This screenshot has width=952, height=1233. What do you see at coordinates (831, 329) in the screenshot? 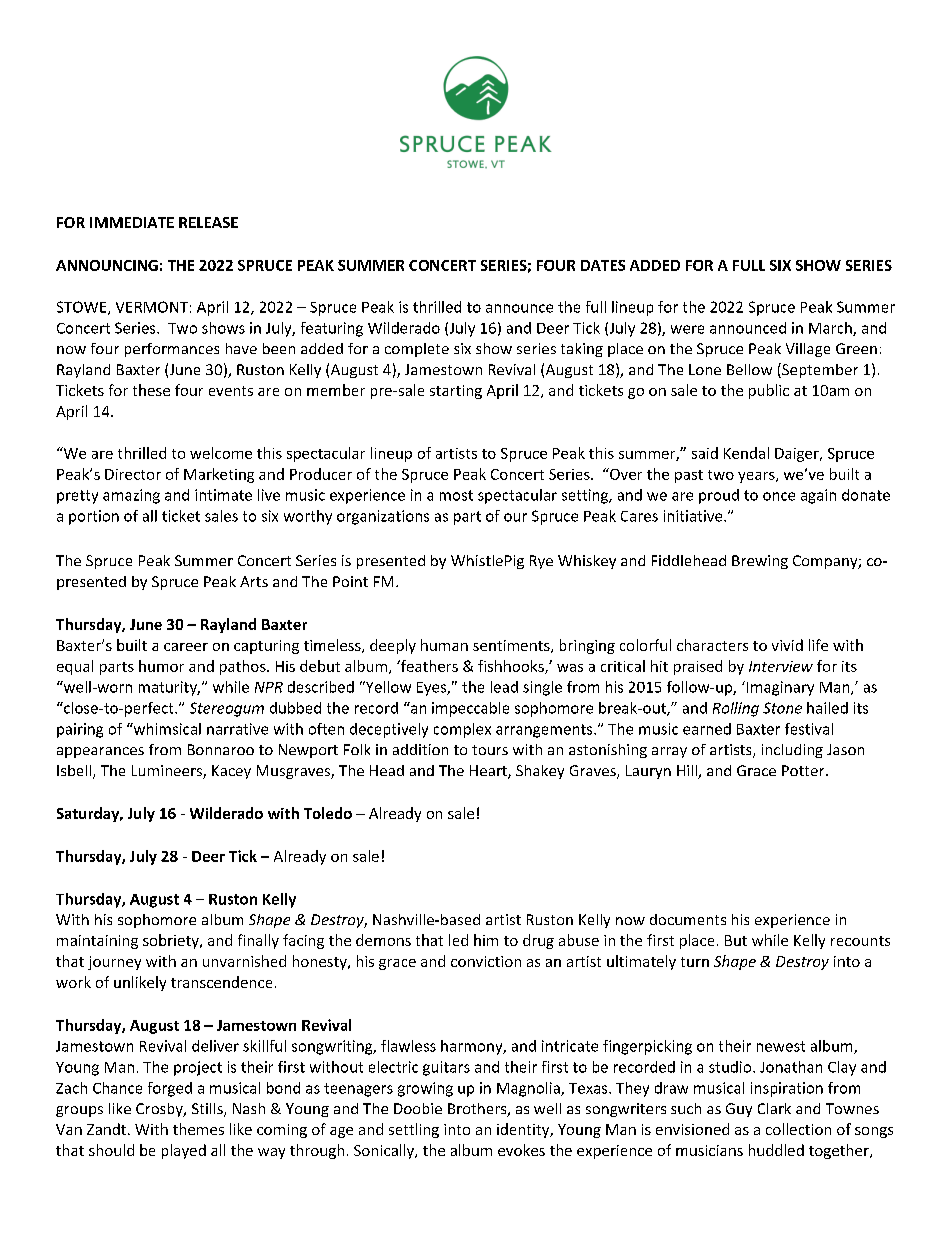
I see `March` at bounding box center [831, 329].
